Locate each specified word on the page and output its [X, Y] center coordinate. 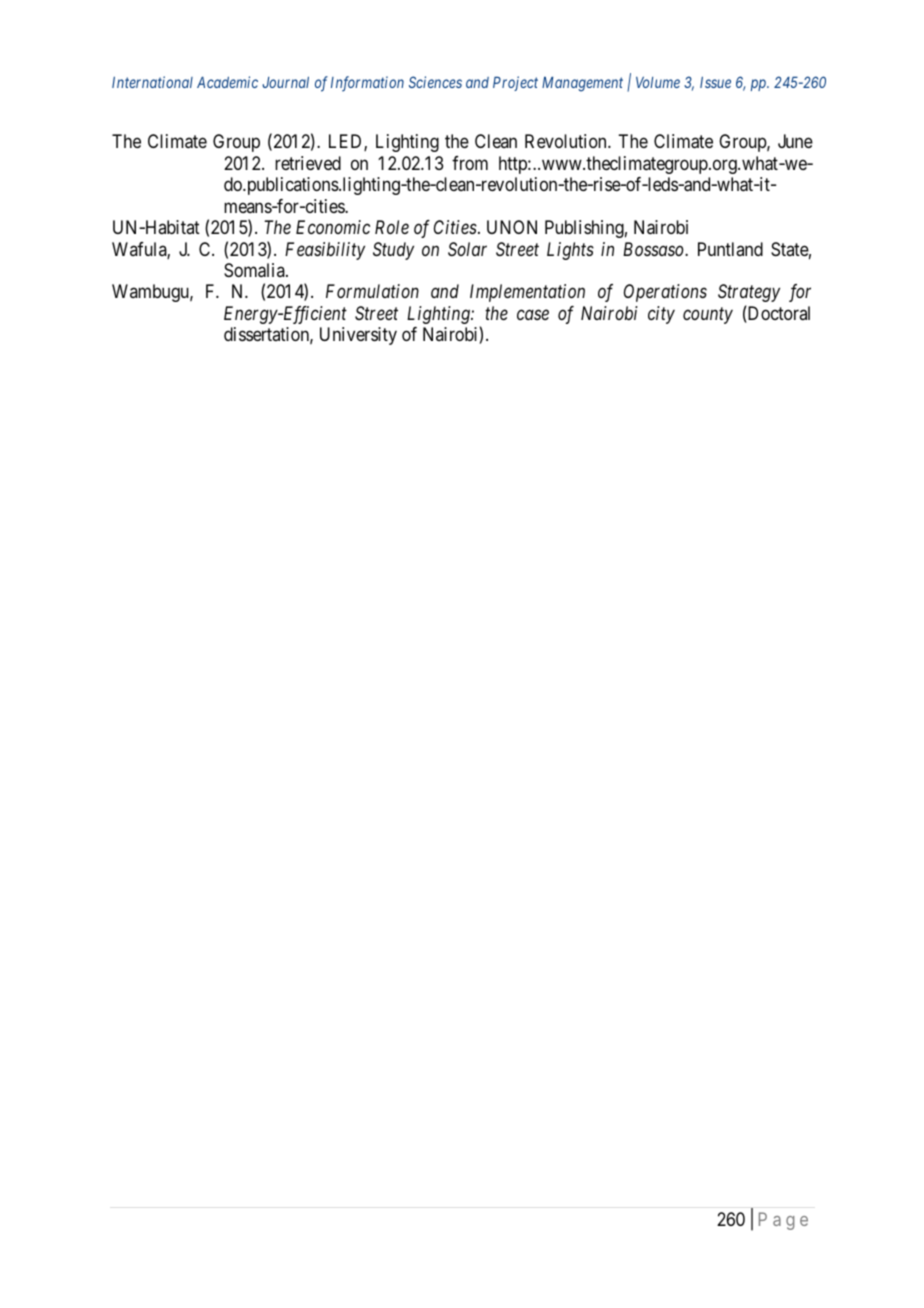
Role [392, 227]
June [795, 141]
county [708, 316]
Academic [227, 82]
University [358, 336]
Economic [333, 227]
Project [515, 83]
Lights [570, 251]
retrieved [308, 163]
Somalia [255, 270]
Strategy [749, 293]
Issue [715, 82]
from [470, 163]
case [533, 315]
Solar [467, 249]
